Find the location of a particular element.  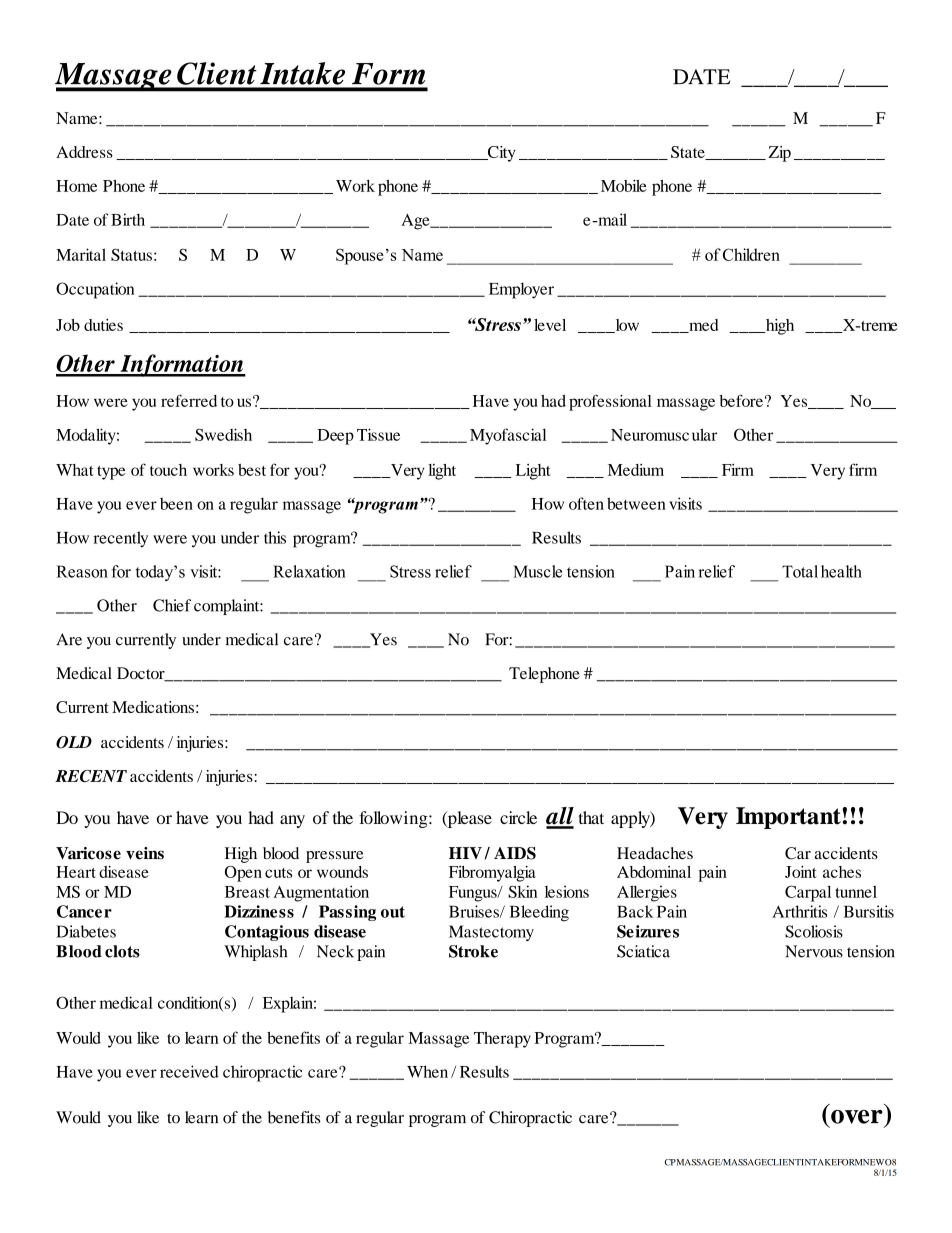

veins is located at coordinates (145, 853).
